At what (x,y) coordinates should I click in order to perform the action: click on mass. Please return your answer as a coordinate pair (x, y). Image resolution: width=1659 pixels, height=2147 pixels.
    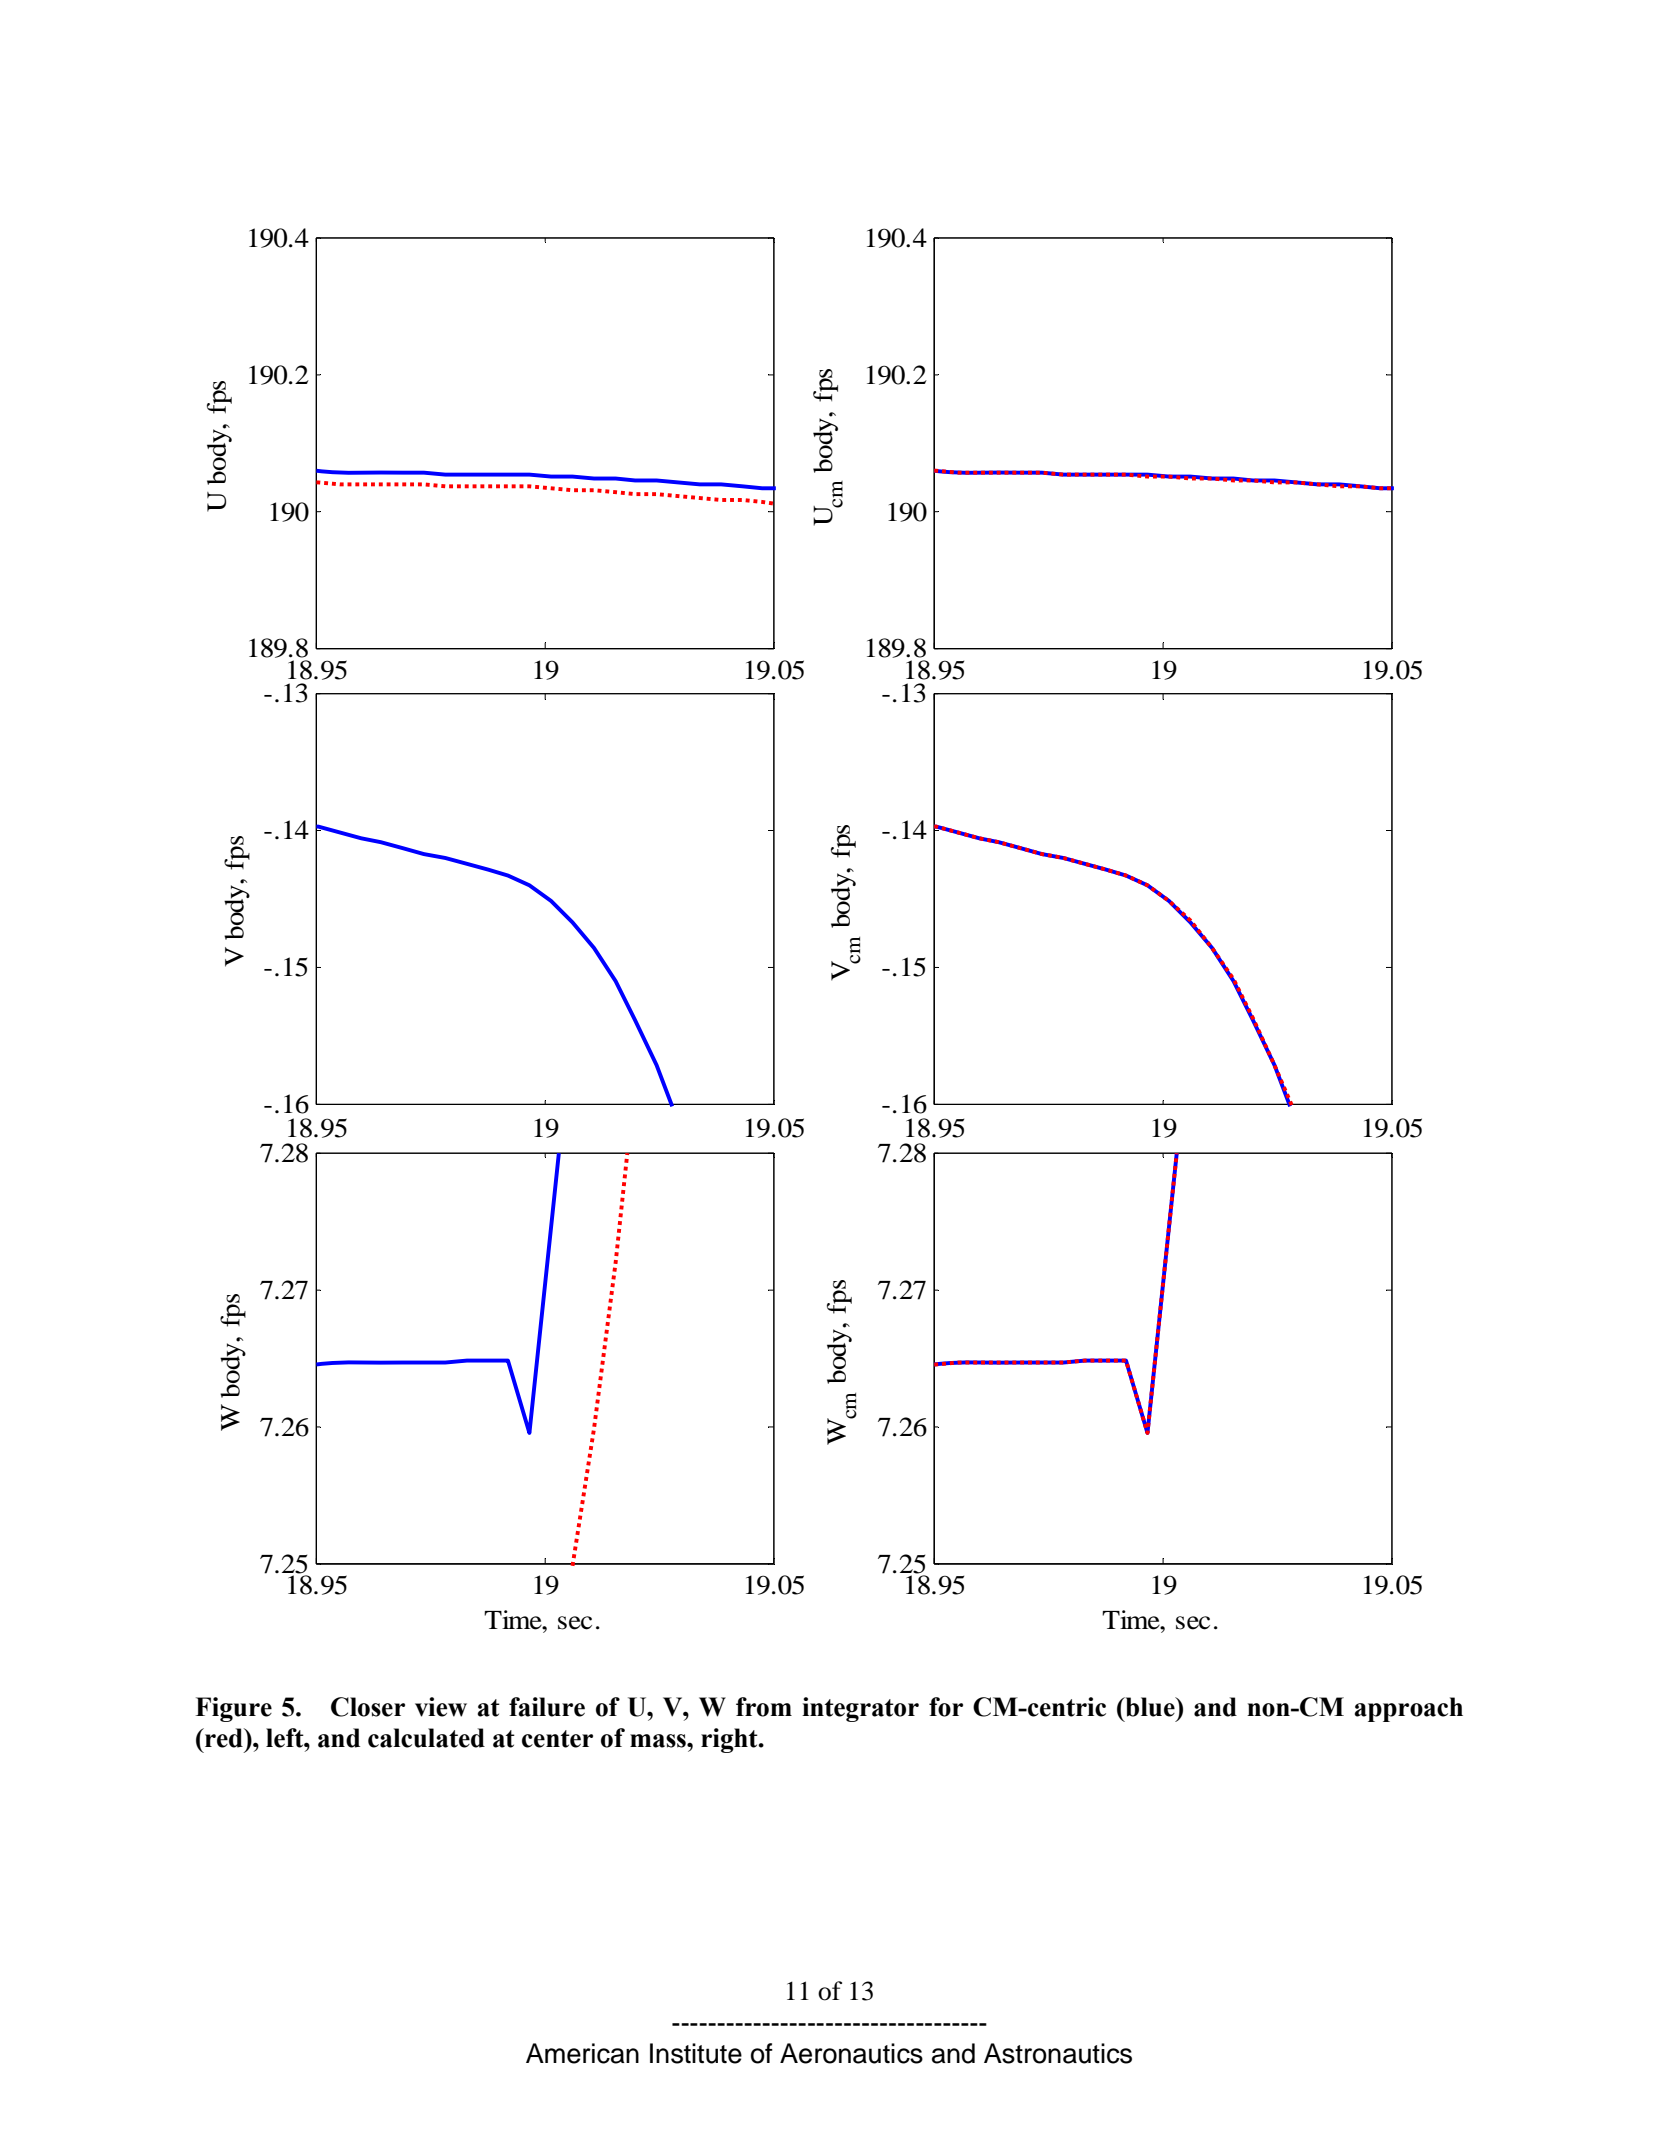
    Looking at the image, I should click on (659, 1741).
